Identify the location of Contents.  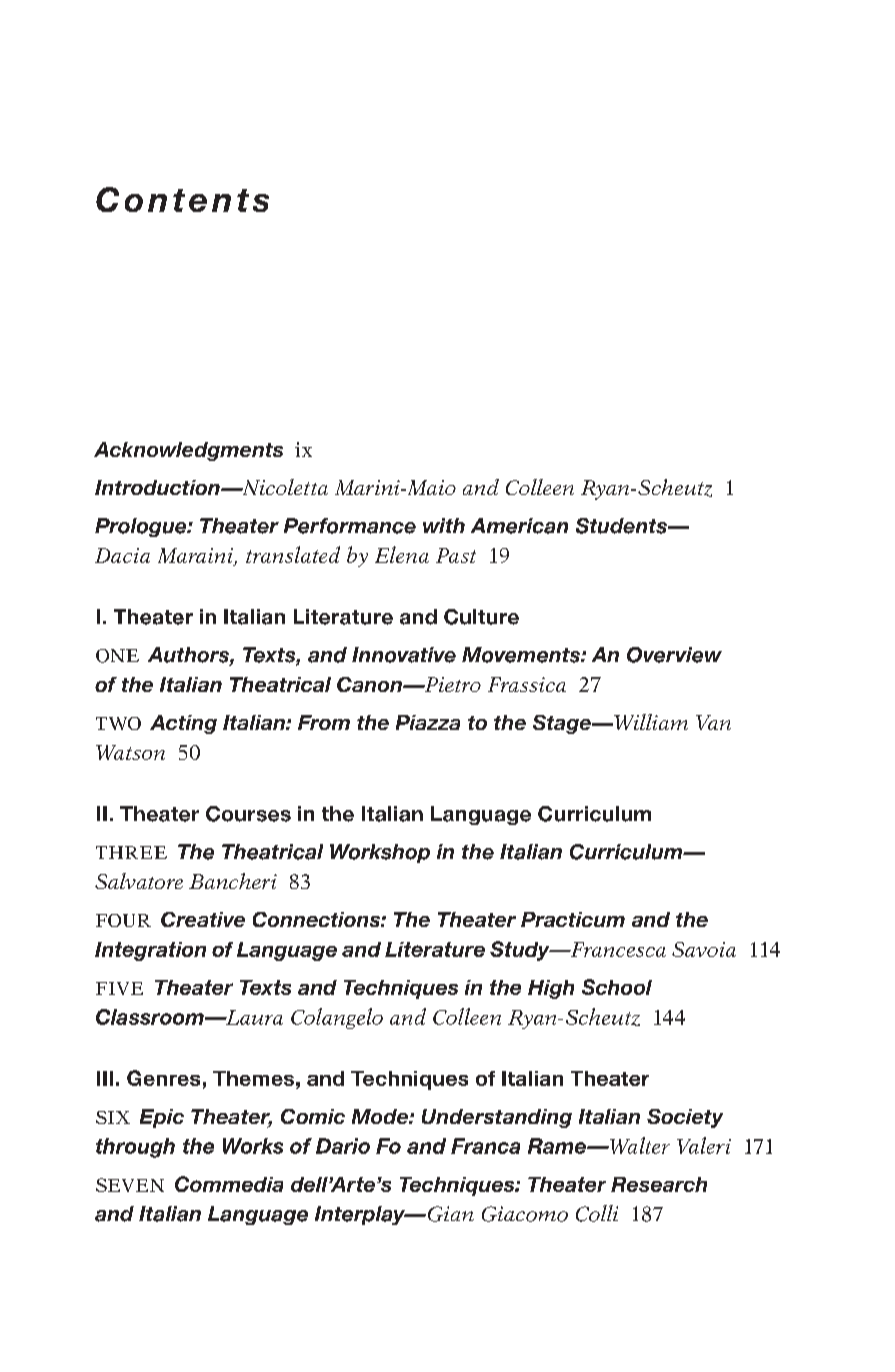
(182, 199).
